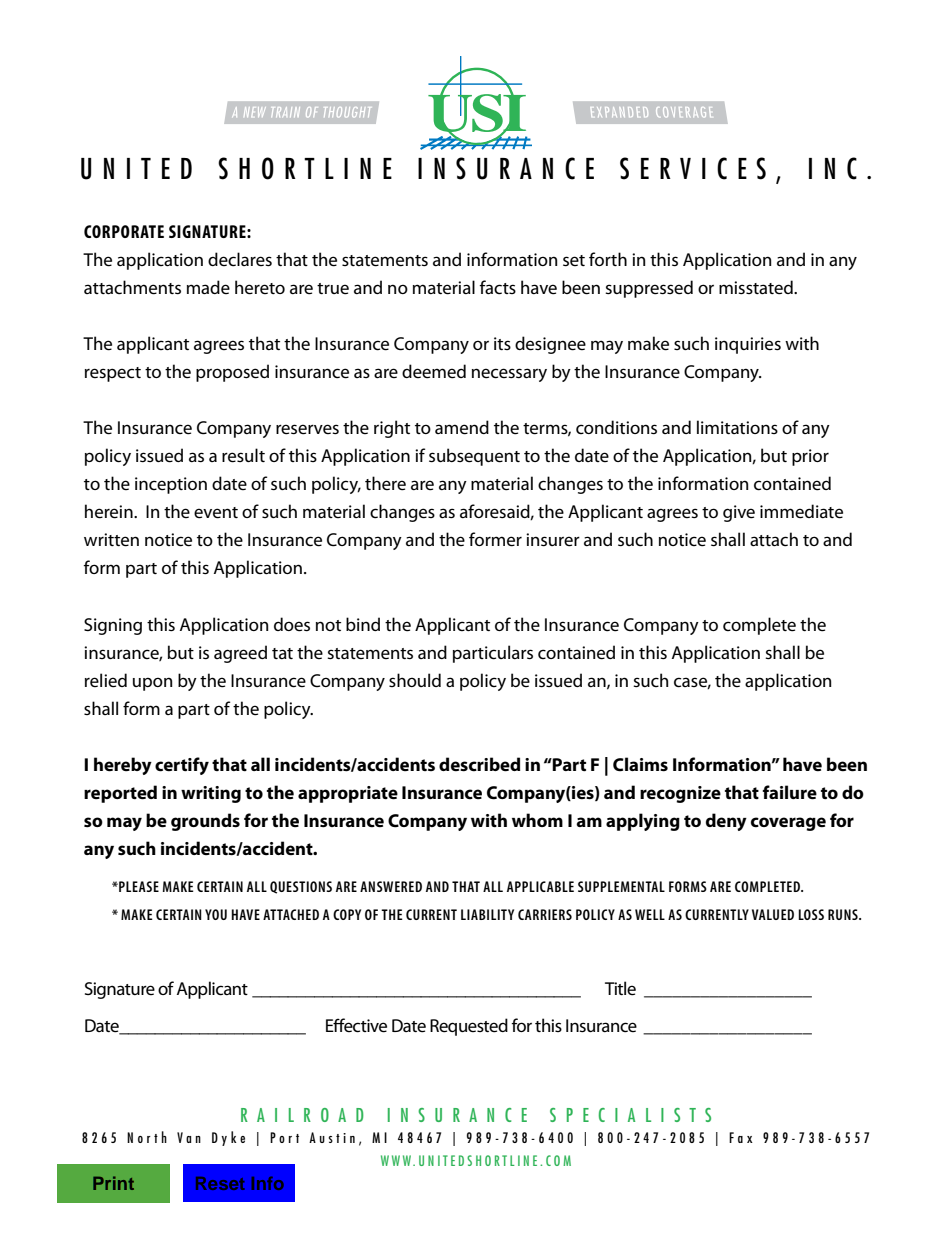 The height and width of the document is (1233, 952). I want to click on LIABILITY, so click(487, 914).
